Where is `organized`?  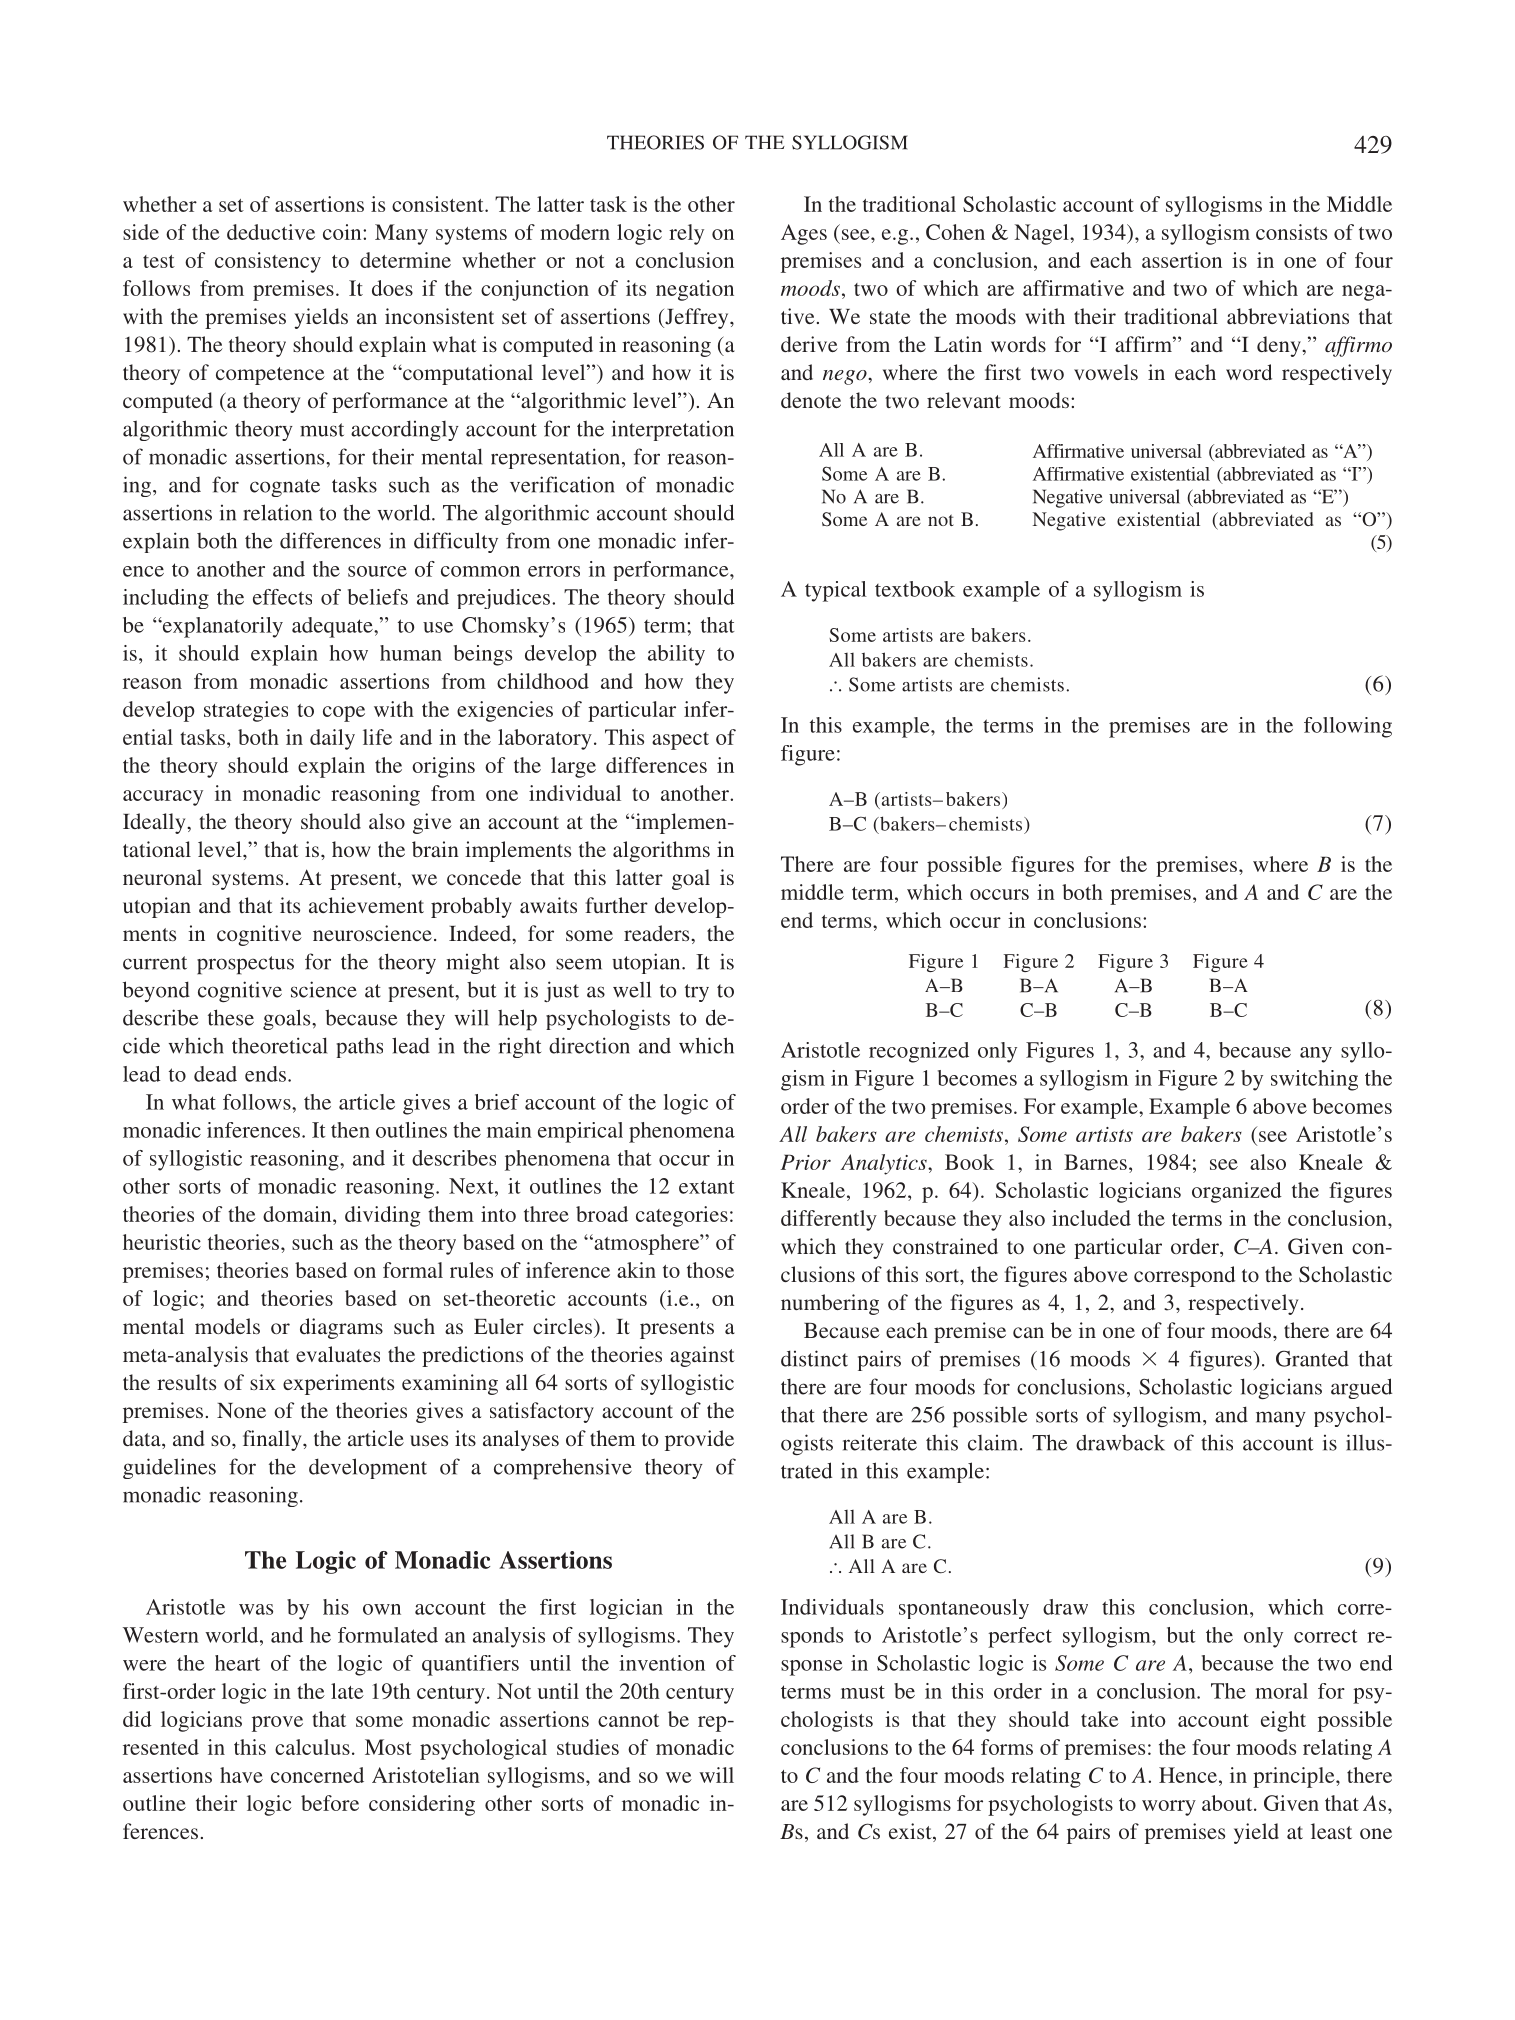 organized is located at coordinates (1237, 1192).
